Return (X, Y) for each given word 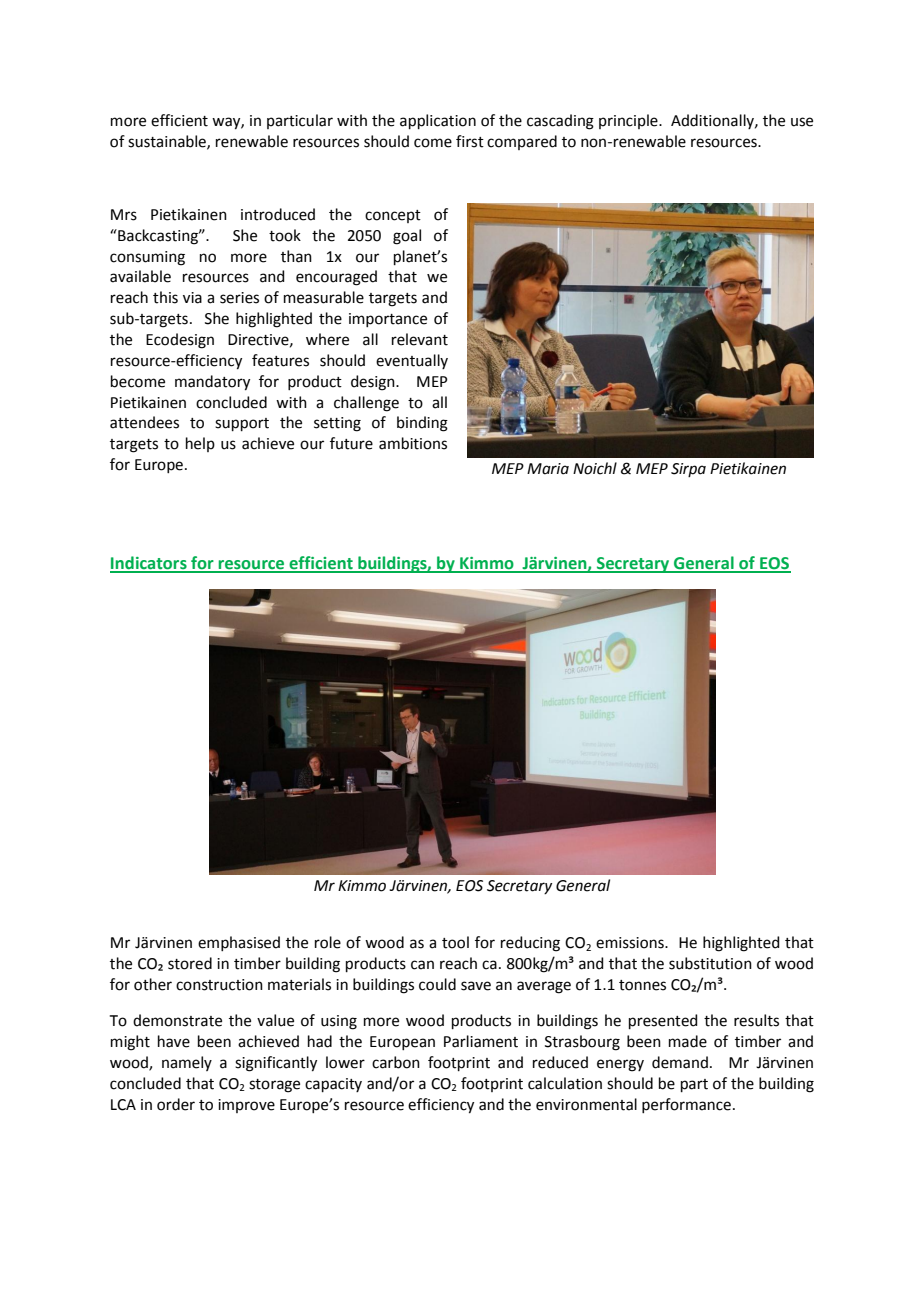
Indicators (149, 564)
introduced (278, 214)
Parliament (481, 1041)
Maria (548, 469)
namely (187, 1063)
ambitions (413, 443)
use (802, 122)
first (470, 141)
